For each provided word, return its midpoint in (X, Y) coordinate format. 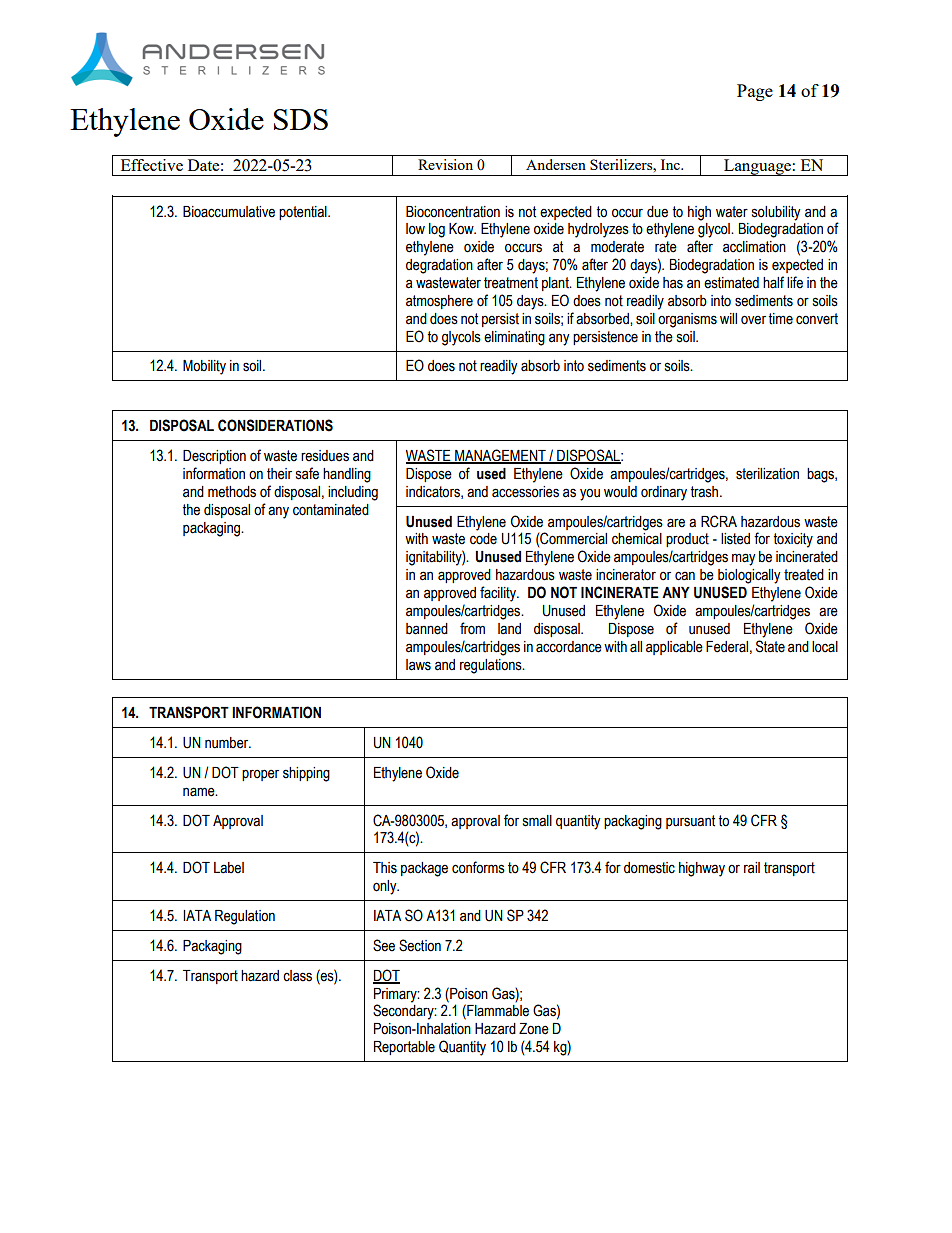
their (279, 474)
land (509, 628)
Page (755, 92)
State (770, 646)
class (297, 976)
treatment (511, 283)
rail (752, 868)
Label (229, 868)
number (228, 743)
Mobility (204, 367)
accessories (525, 492)
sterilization (767, 474)
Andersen (556, 164)
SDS (301, 119)
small (537, 821)
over (753, 320)
